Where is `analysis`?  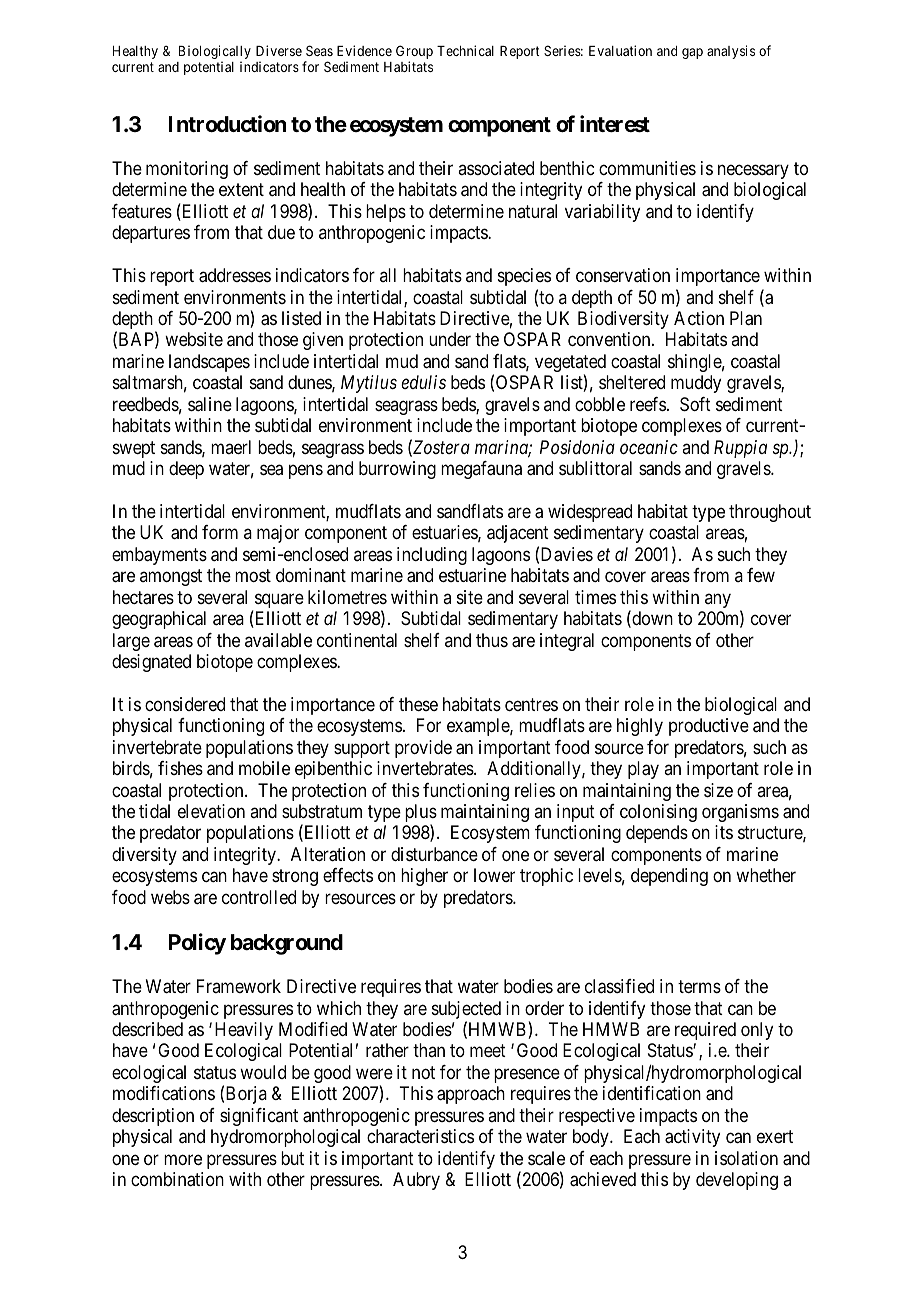 analysis is located at coordinates (731, 52).
